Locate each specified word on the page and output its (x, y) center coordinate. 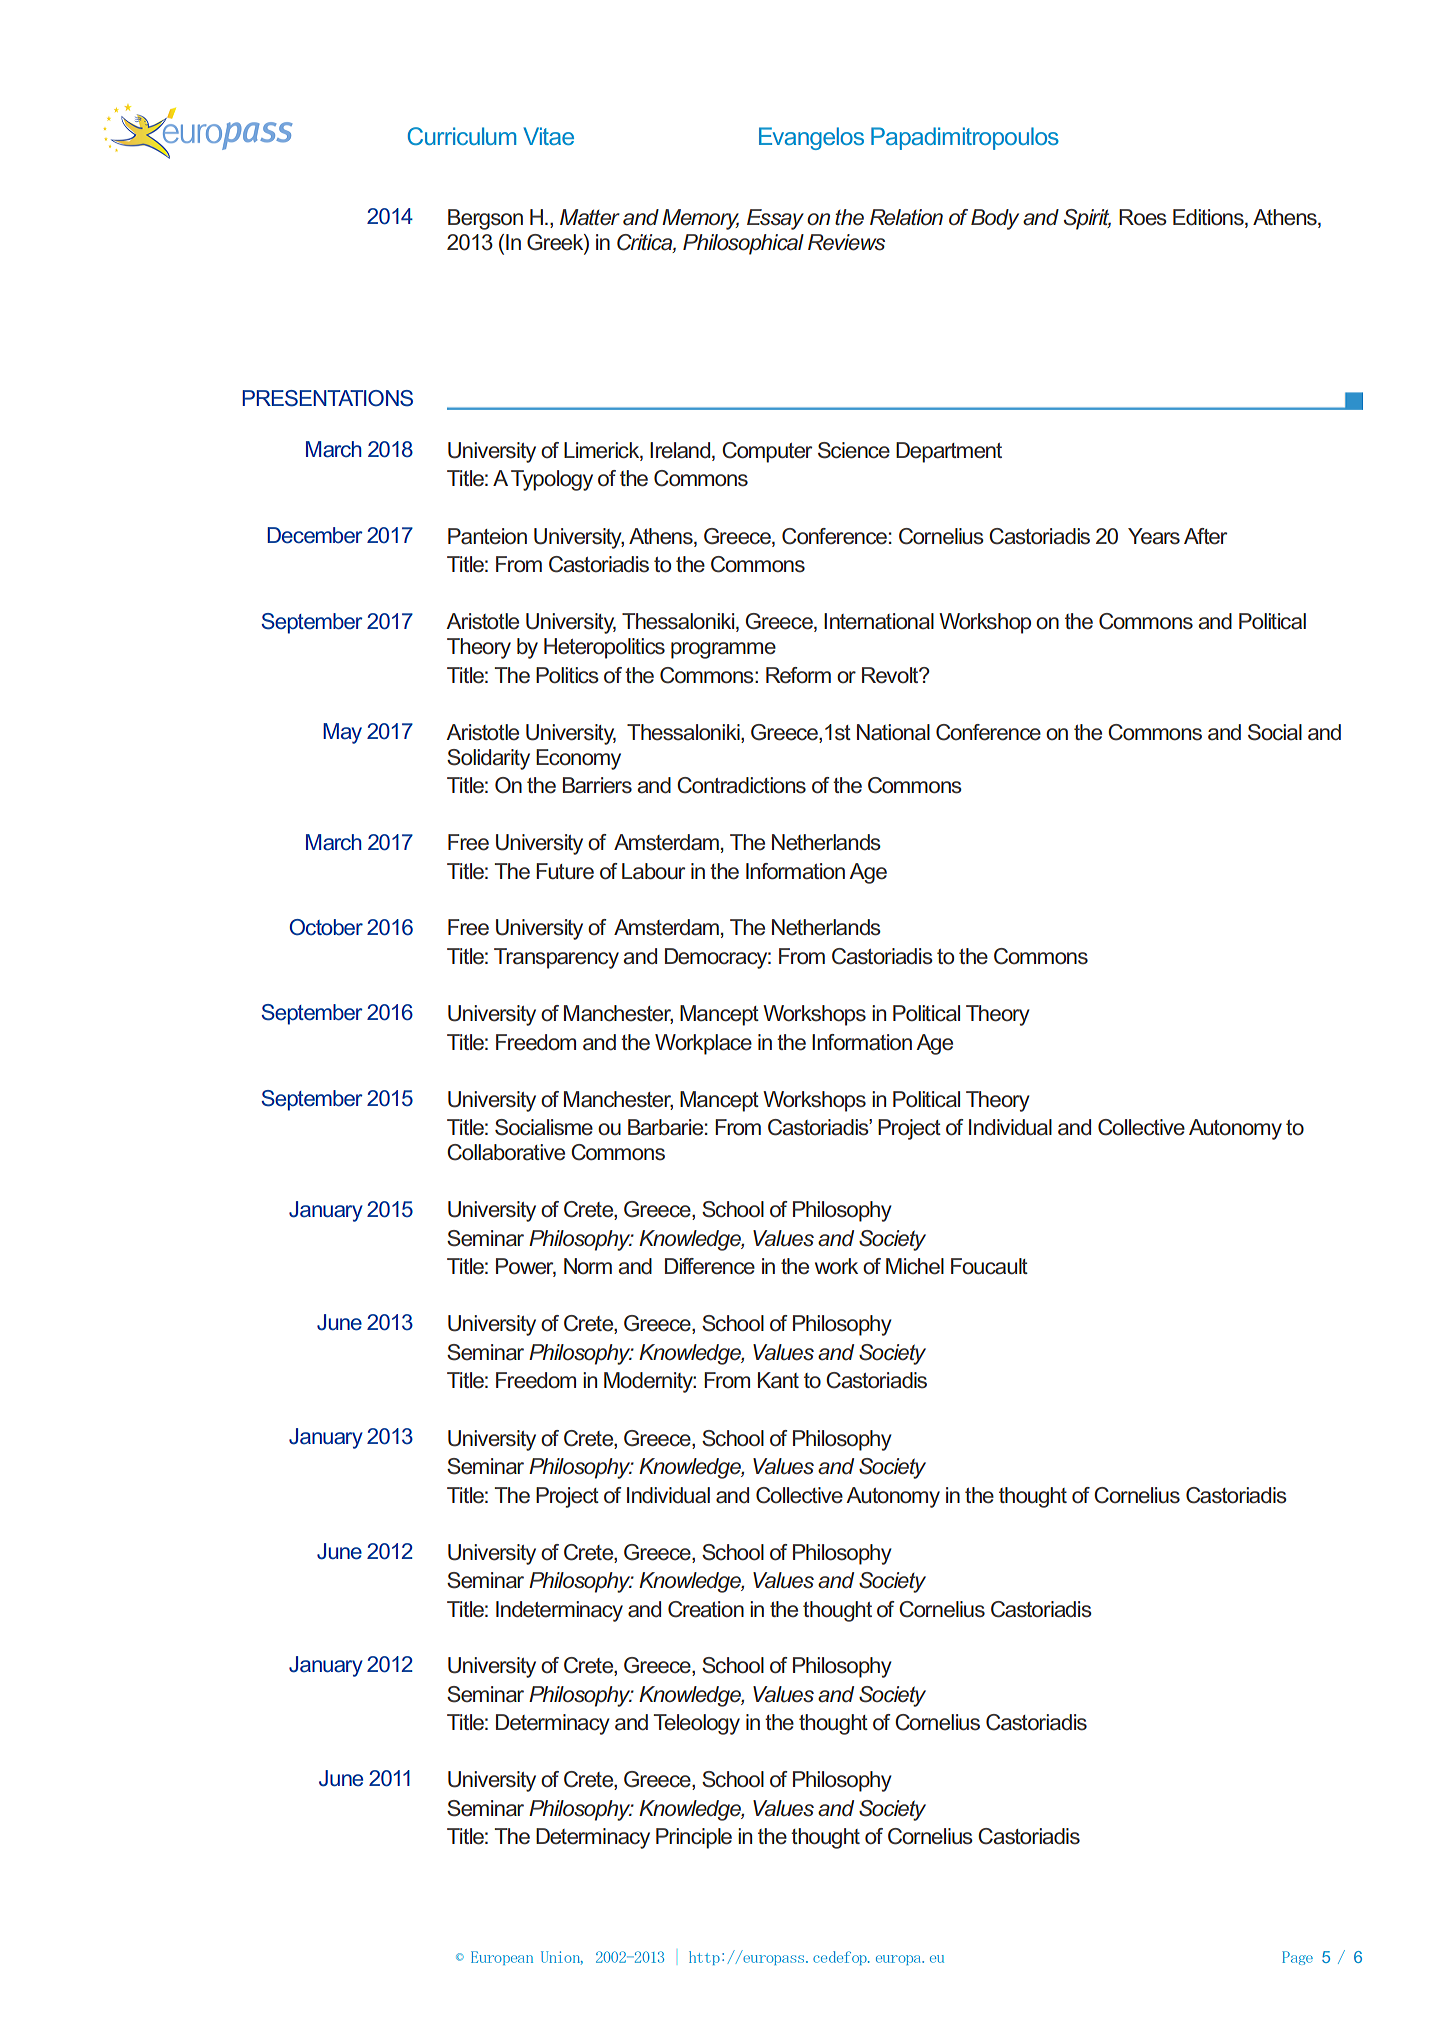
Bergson (485, 219)
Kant (778, 1380)
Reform (798, 675)
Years (1154, 536)
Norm (588, 1266)
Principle (694, 1838)
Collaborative (506, 1152)
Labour (653, 871)
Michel (915, 1266)
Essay (775, 219)
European (502, 1958)
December (315, 535)
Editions (1209, 218)
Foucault (989, 1266)
